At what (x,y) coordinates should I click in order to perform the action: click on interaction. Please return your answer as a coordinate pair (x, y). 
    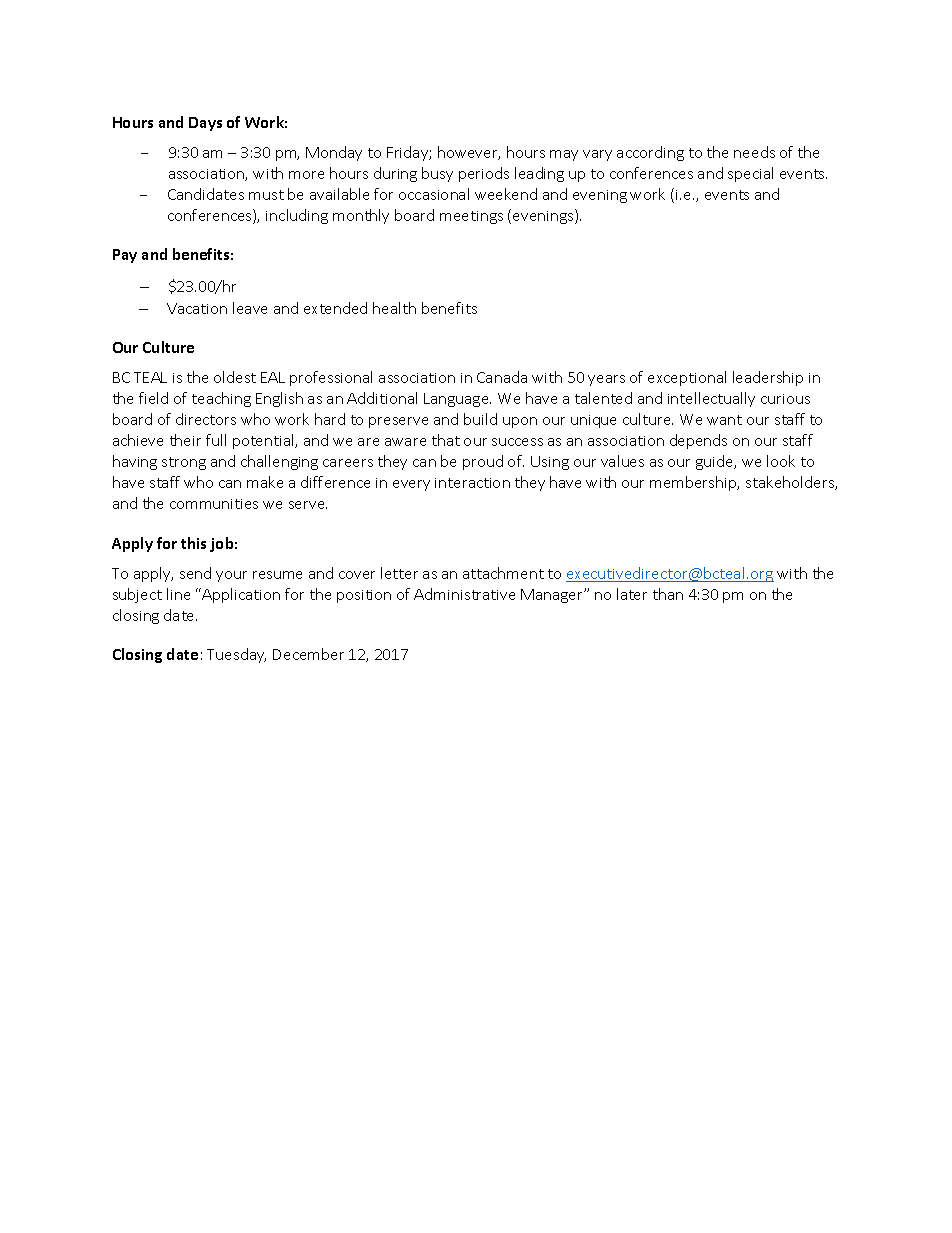
    Looking at the image, I should click on (472, 483).
